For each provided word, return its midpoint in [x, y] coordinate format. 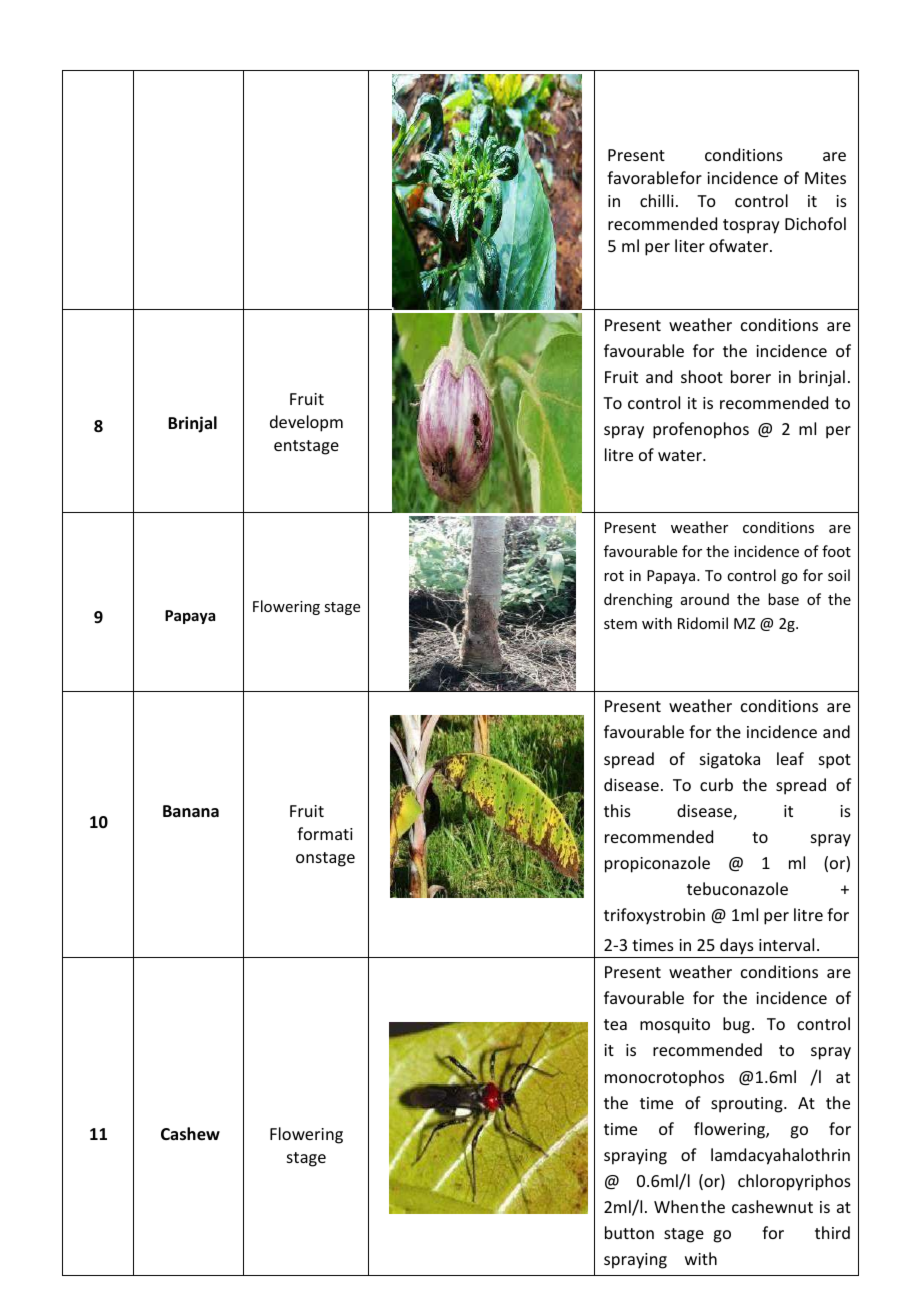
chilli [657, 200]
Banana [191, 811]
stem [620, 624]
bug [738, 1025]
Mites [825, 178]
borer [751, 376]
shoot [702, 376]
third [832, 1232]
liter [690, 245]
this [617, 810]
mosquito [675, 1026]
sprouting [748, 1105]
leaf [790, 758]
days [737, 946]
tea [615, 1024]
